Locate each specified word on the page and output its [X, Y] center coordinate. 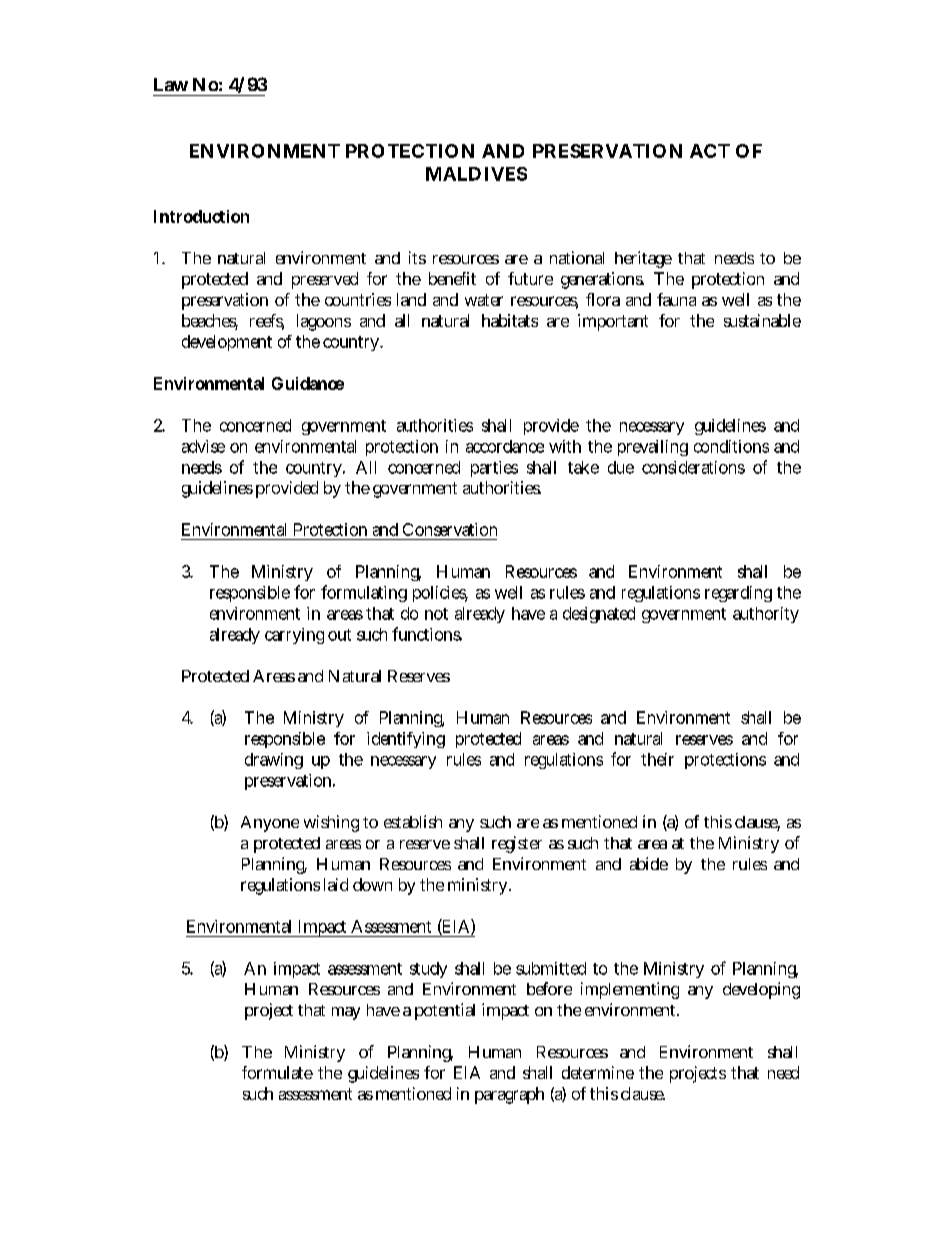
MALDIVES [476, 174]
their [657, 759]
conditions [731, 446]
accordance [505, 446]
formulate [277, 1072]
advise [203, 446]
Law [171, 84]
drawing [274, 761]
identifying [406, 740]
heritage [643, 259]
